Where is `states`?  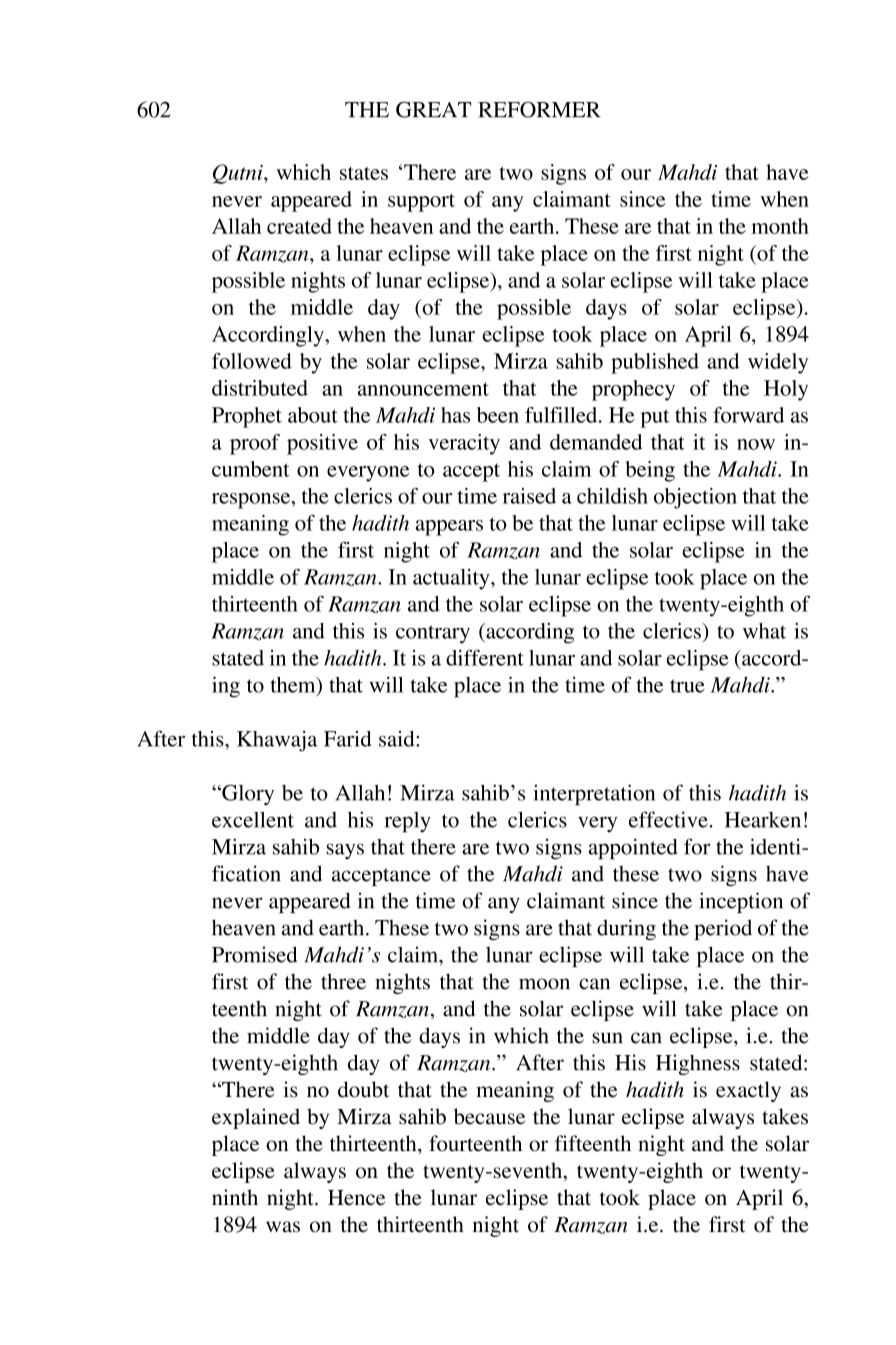
states is located at coordinates (364, 173).
